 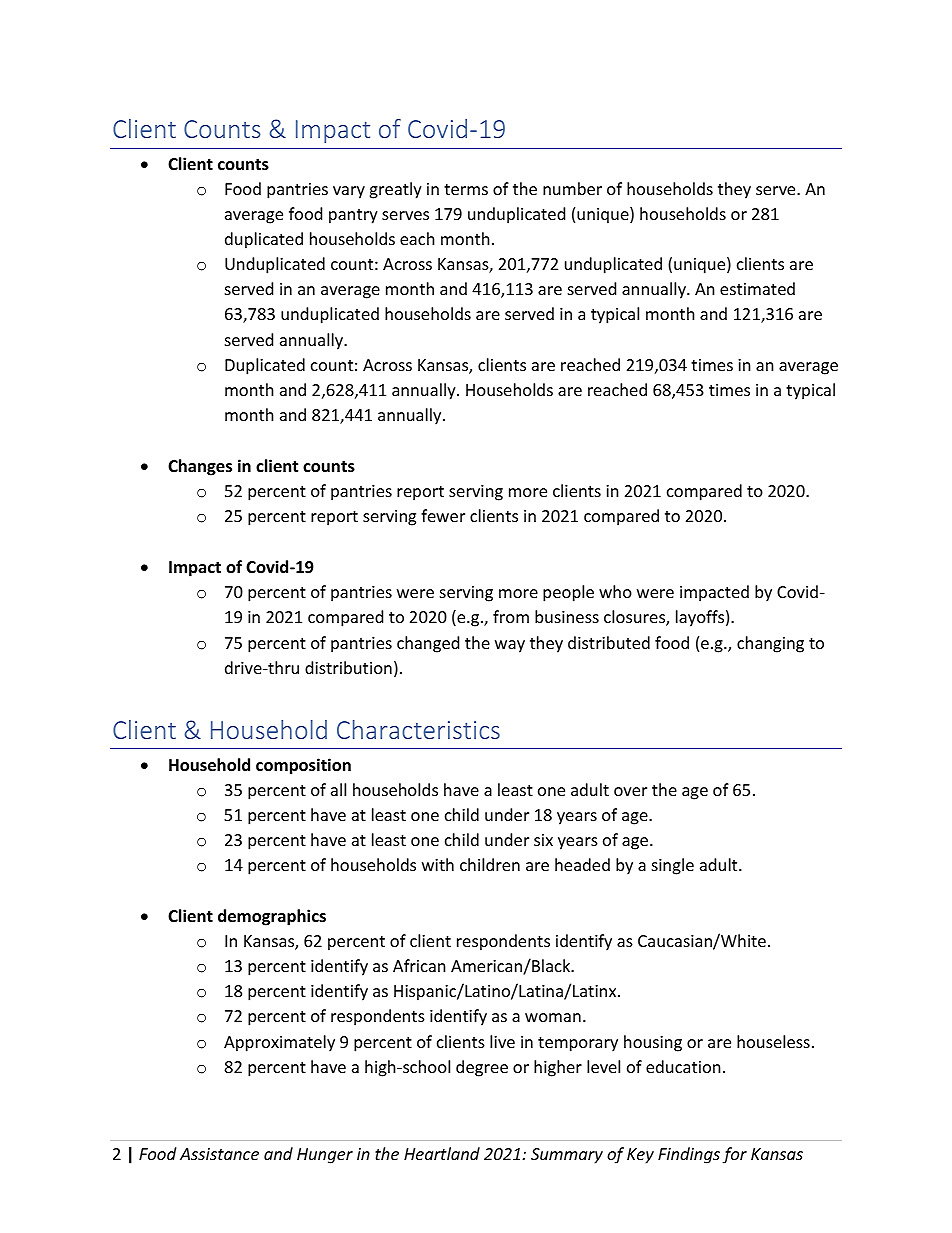 What do you see at coordinates (689, 1155) in the screenshot?
I see `Findings` at bounding box center [689, 1155].
